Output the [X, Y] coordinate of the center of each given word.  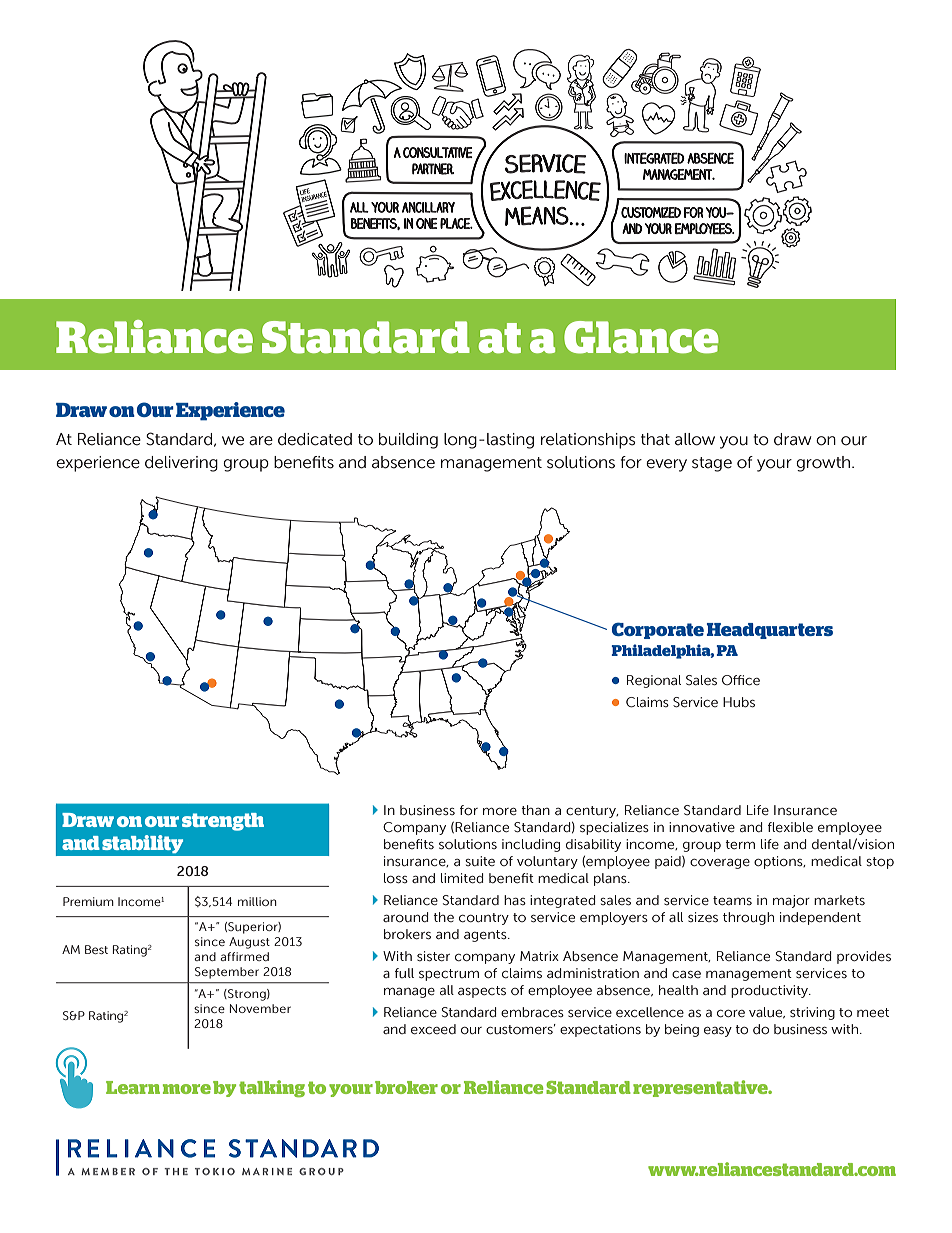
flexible [790, 827]
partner [433, 169]
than [535, 810]
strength [223, 822]
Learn [133, 1087]
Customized [651, 212]
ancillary [428, 207]
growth [824, 464]
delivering [181, 464]
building [408, 441]
